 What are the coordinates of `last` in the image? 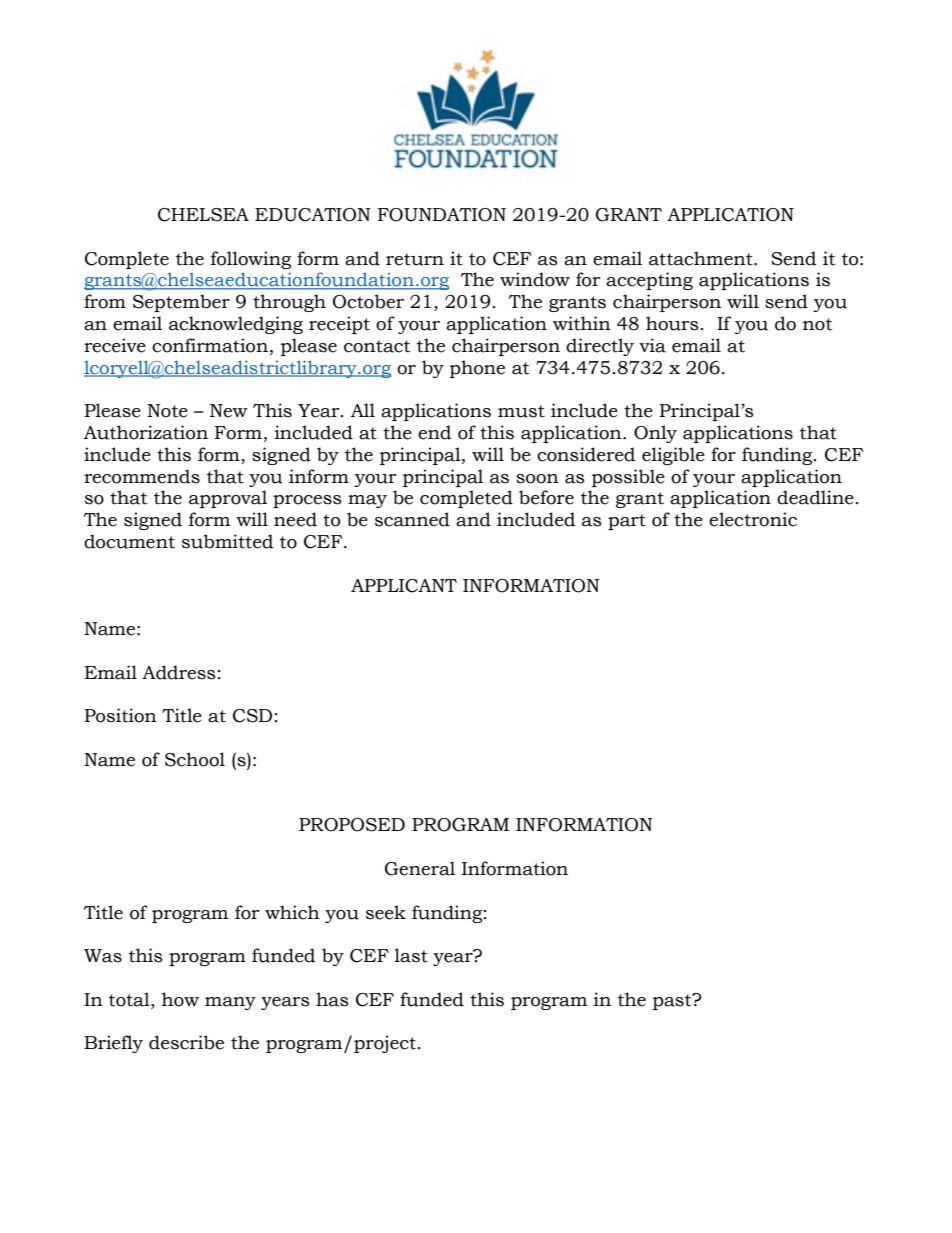 It's located at (411, 955).
